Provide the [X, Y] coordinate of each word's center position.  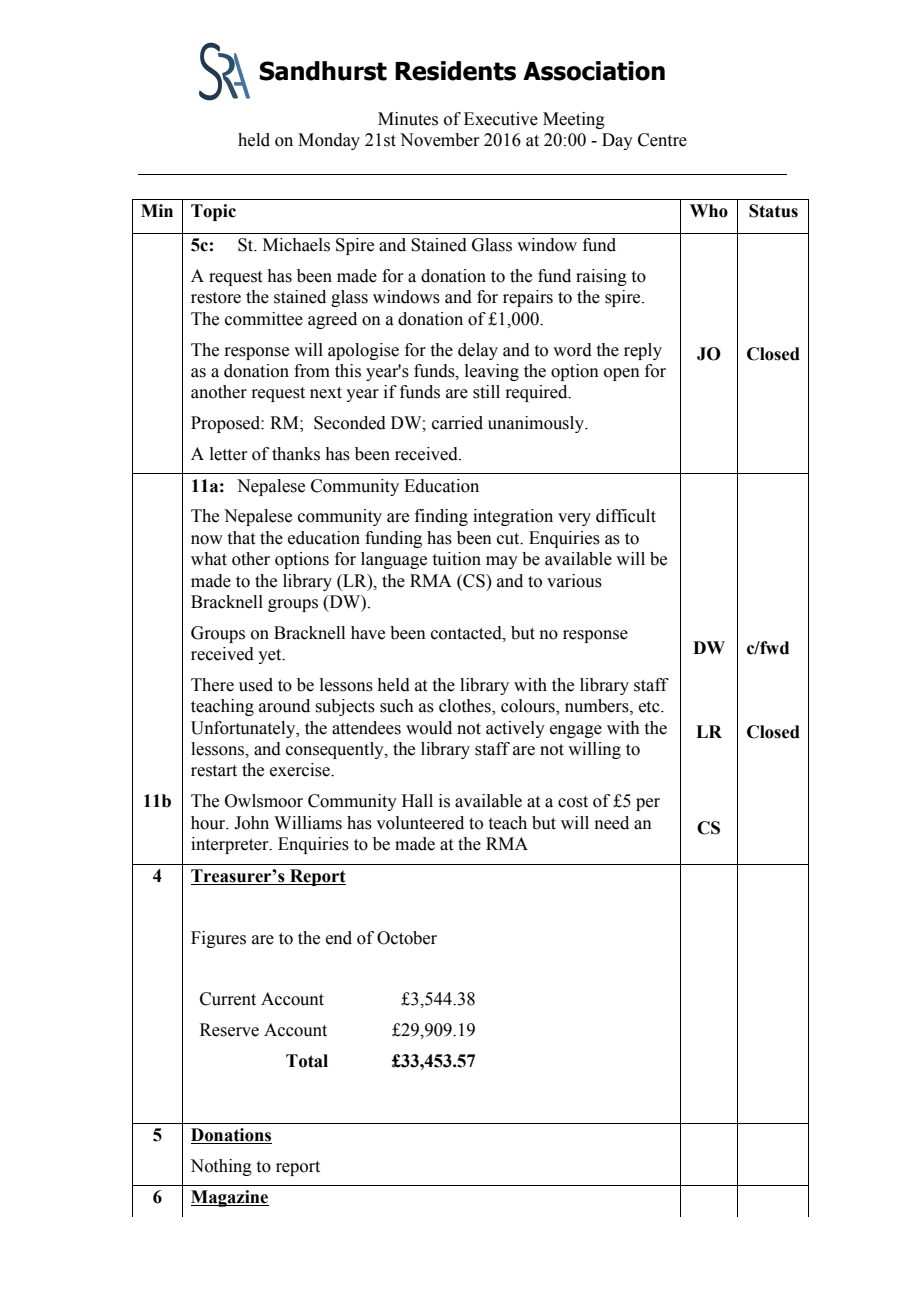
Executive [501, 119]
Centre [662, 140]
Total [307, 1061]
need [612, 823]
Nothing [221, 1167]
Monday [329, 141]
